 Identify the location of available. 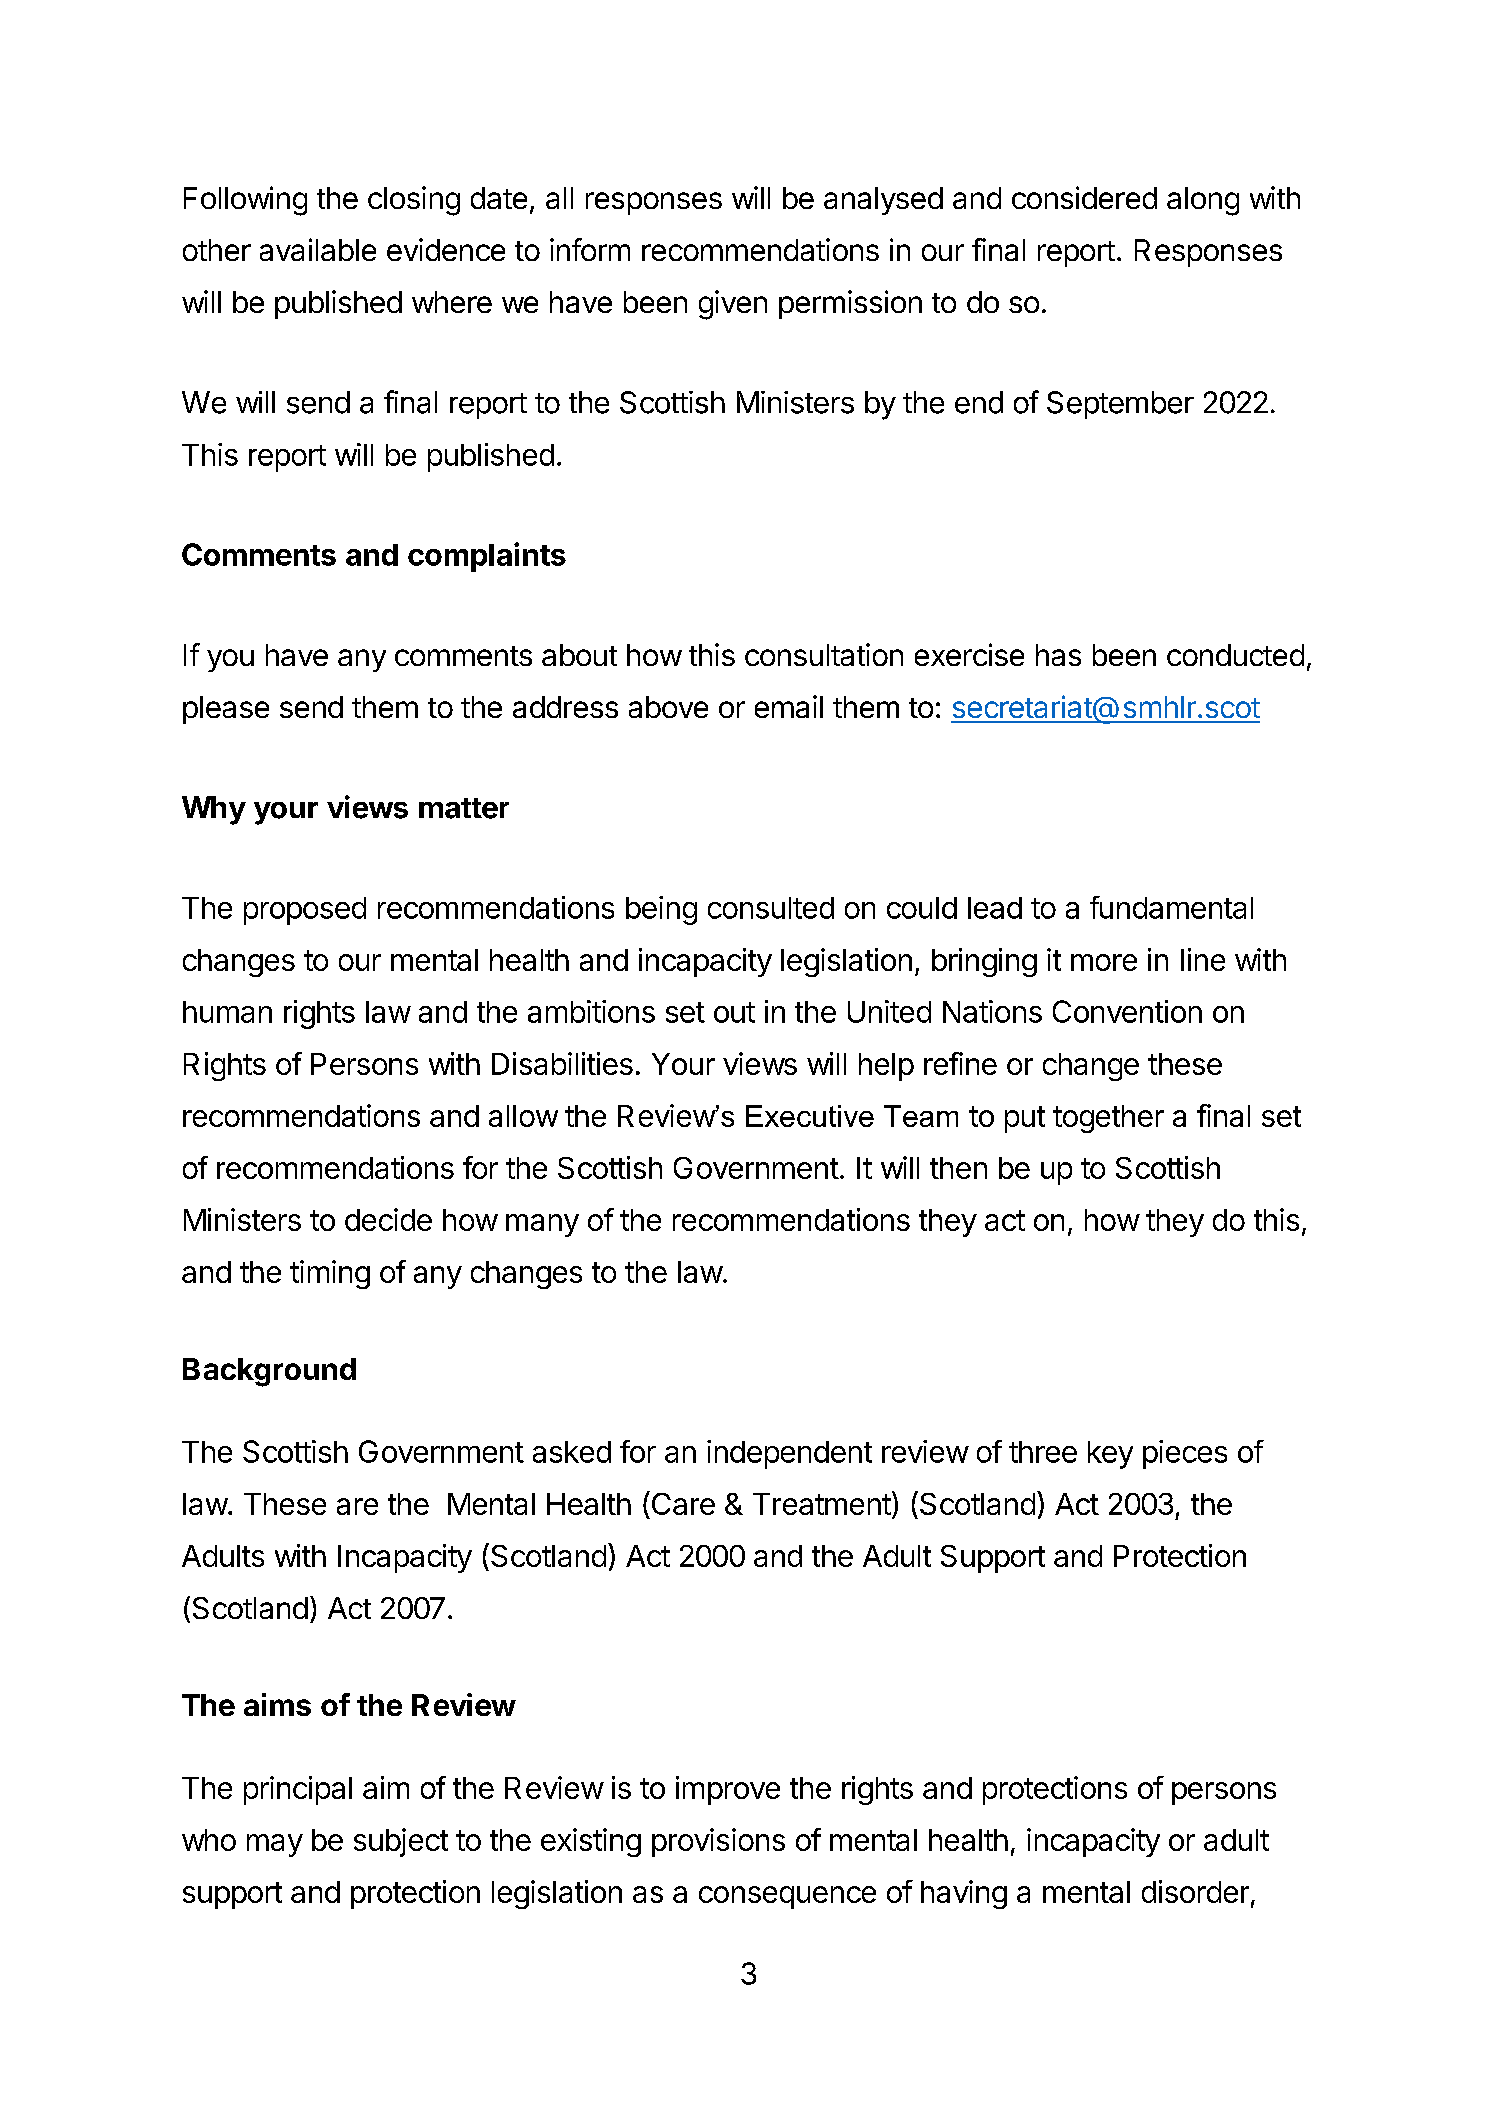
(318, 249).
